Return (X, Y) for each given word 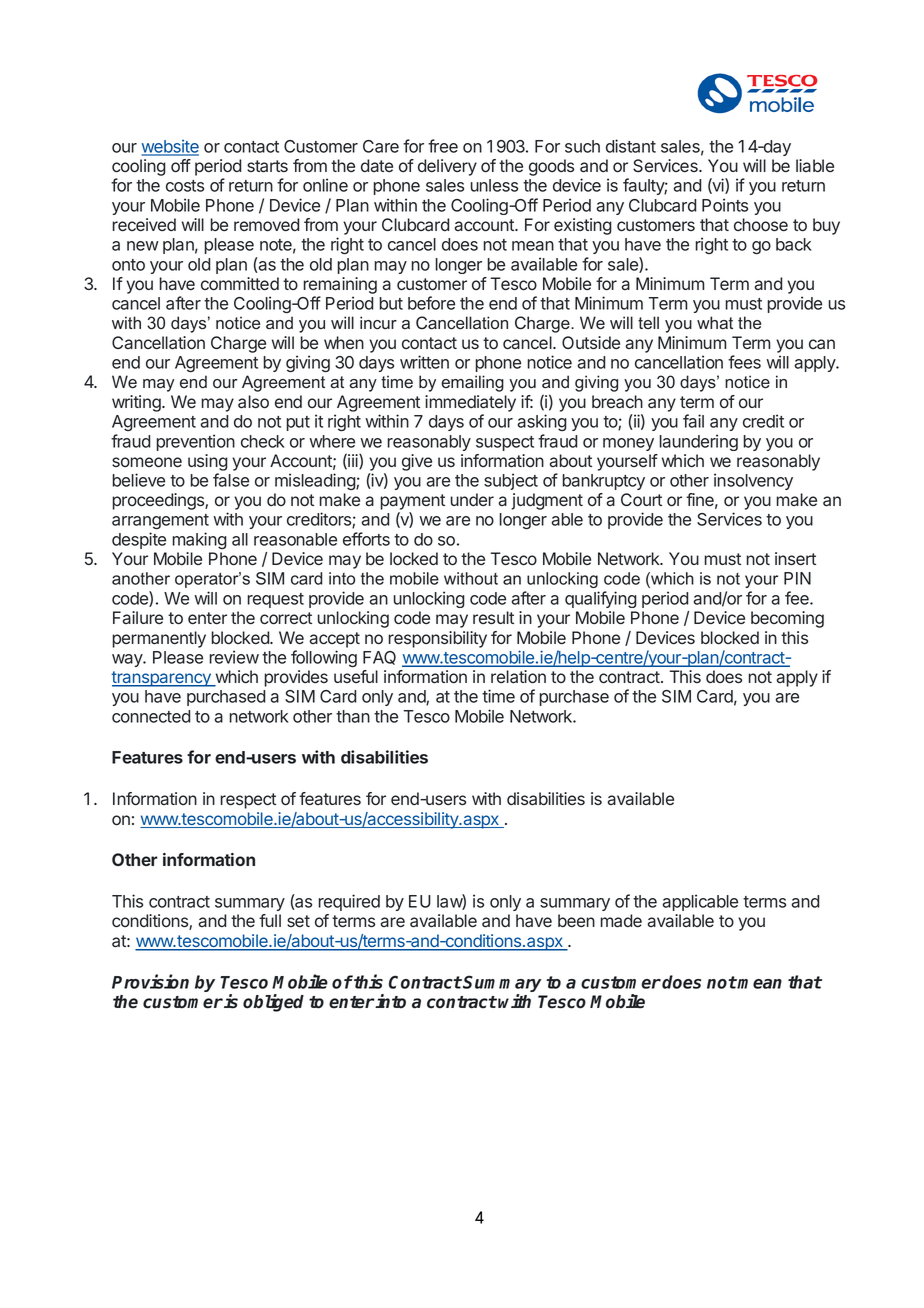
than (353, 716)
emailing (472, 383)
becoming (787, 619)
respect (248, 801)
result (493, 617)
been (576, 920)
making (199, 540)
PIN (797, 578)
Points (725, 205)
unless (494, 185)
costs (185, 186)
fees (744, 362)
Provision (150, 981)
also (253, 402)
